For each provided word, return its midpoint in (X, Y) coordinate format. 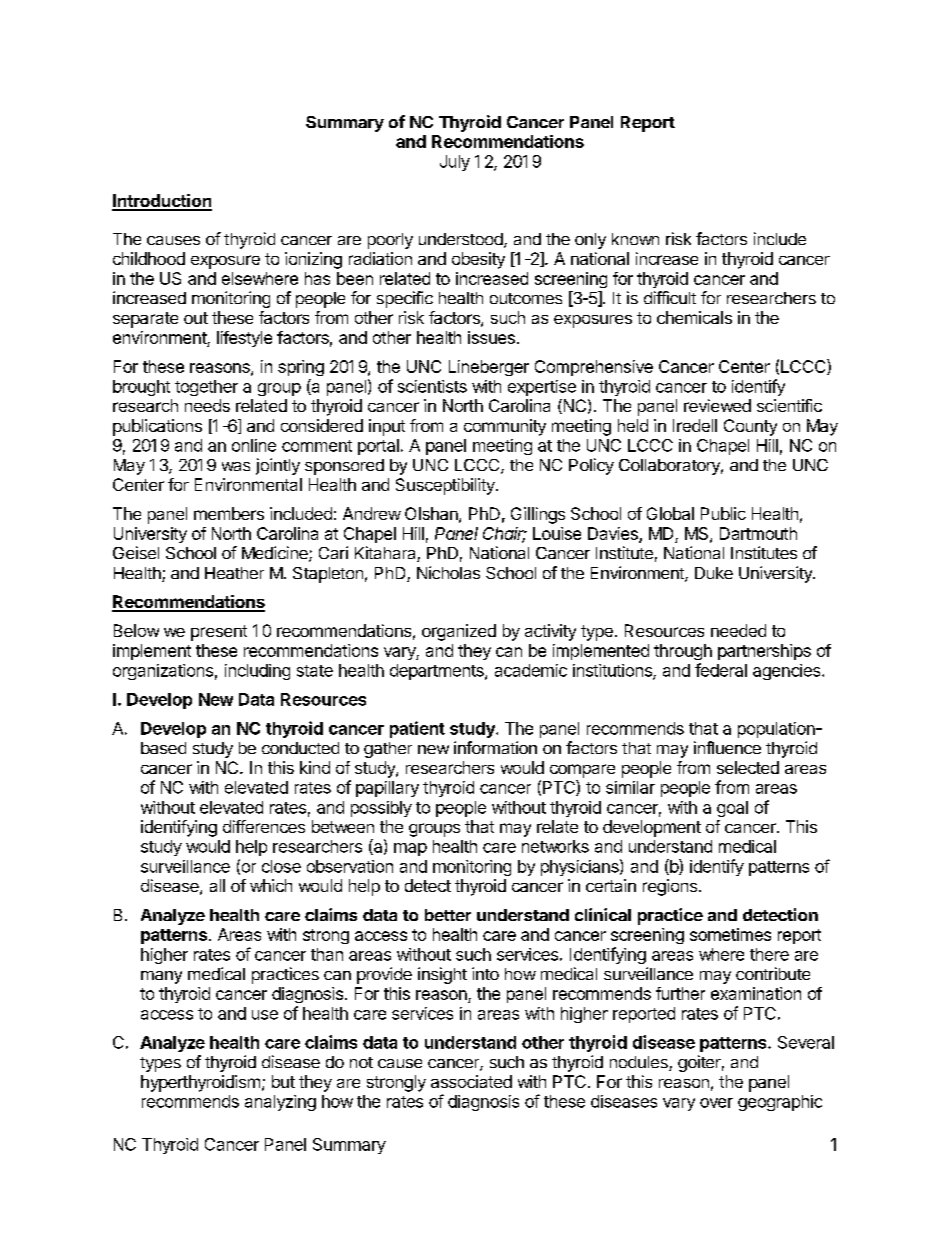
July (455, 163)
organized (459, 632)
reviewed (717, 405)
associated (471, 1081)
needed (738, 630)
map (410, 849)
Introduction (162, 202)
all (217, 885)
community (505, 427)
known (635, 239)
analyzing (280, 1103)
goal (732, 809)
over (716, 1103)
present (219, 633)
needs (207, 405)
